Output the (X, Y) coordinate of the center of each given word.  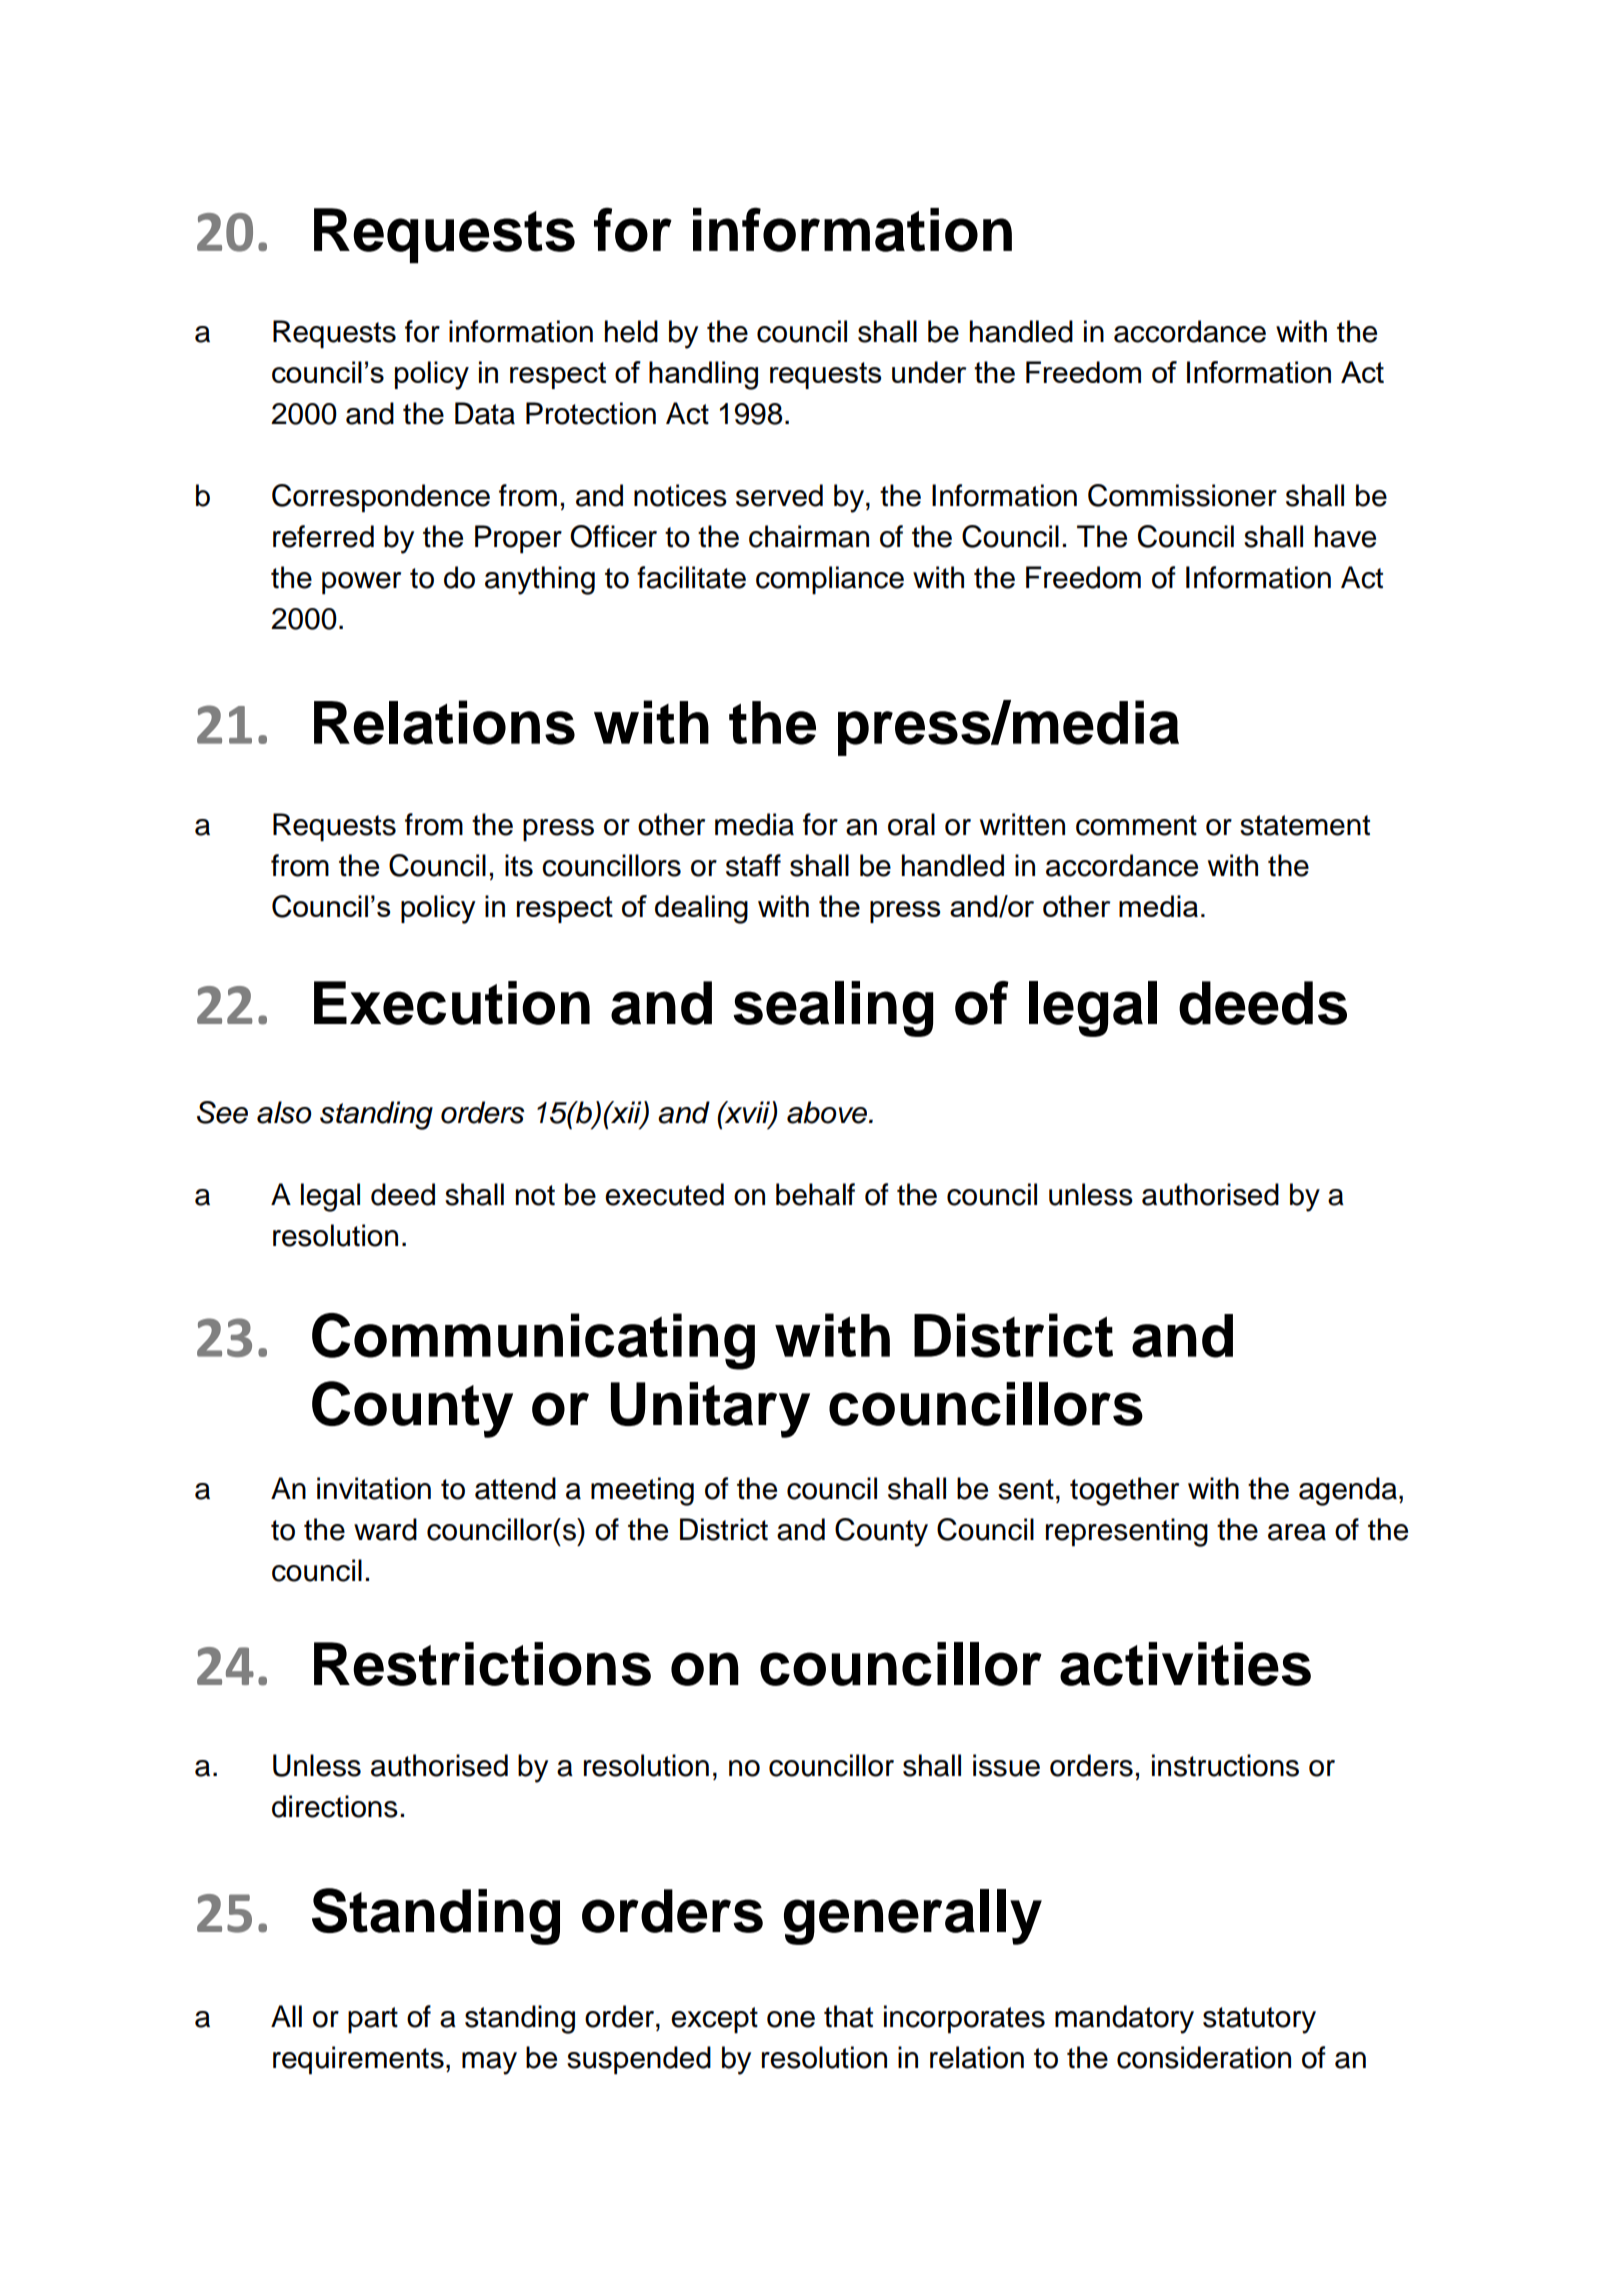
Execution (452, 1003)
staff (753, 865)
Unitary (710, 1410)
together (1124, 1491)
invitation (374, 1488)
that (848, 2016)
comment (1136, 825)
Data (485, 413)
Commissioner (1182, 495)
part (373, 2020)
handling (703, 375)
